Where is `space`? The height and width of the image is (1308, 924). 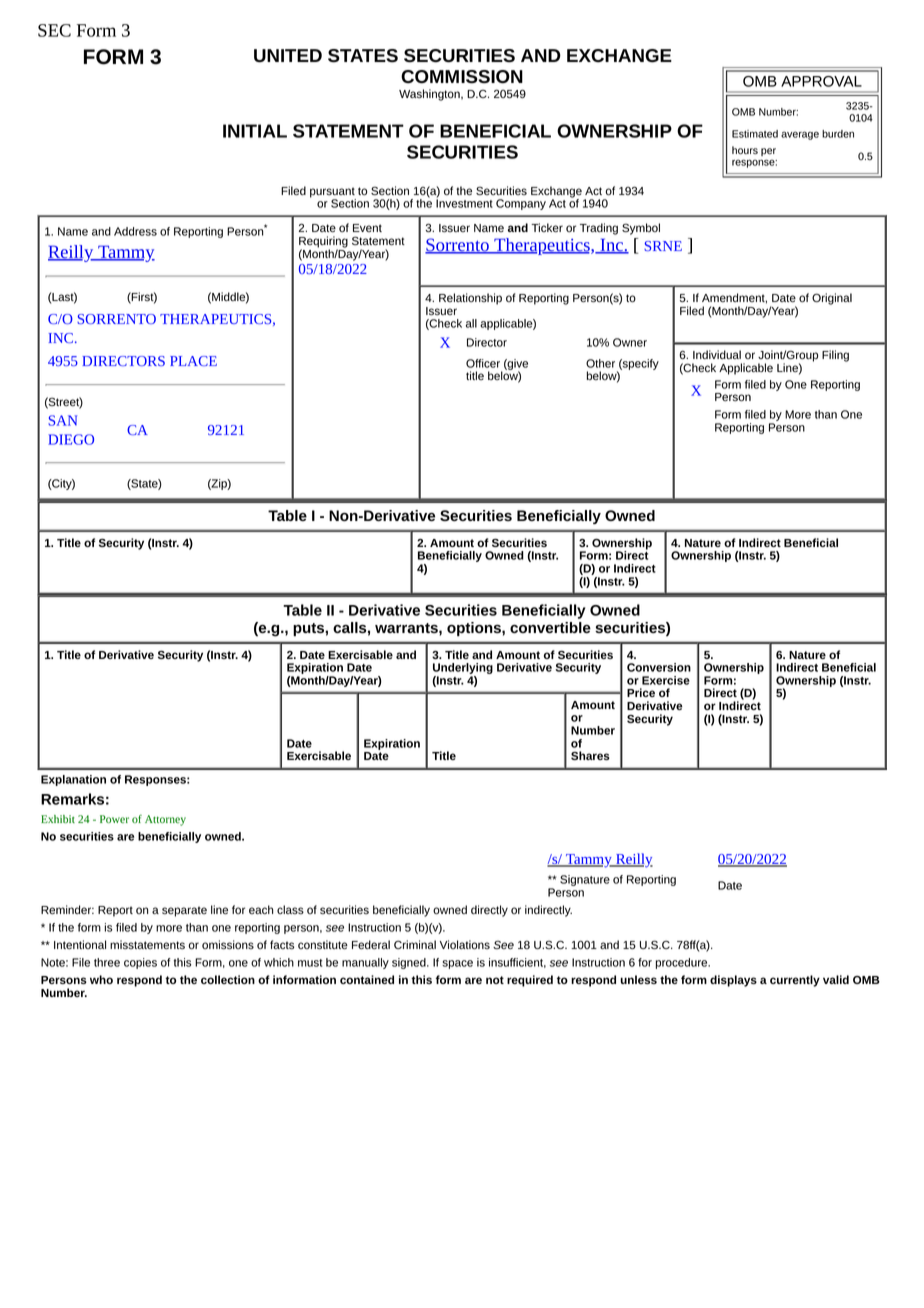 space is located at coordinates (457, 964).
